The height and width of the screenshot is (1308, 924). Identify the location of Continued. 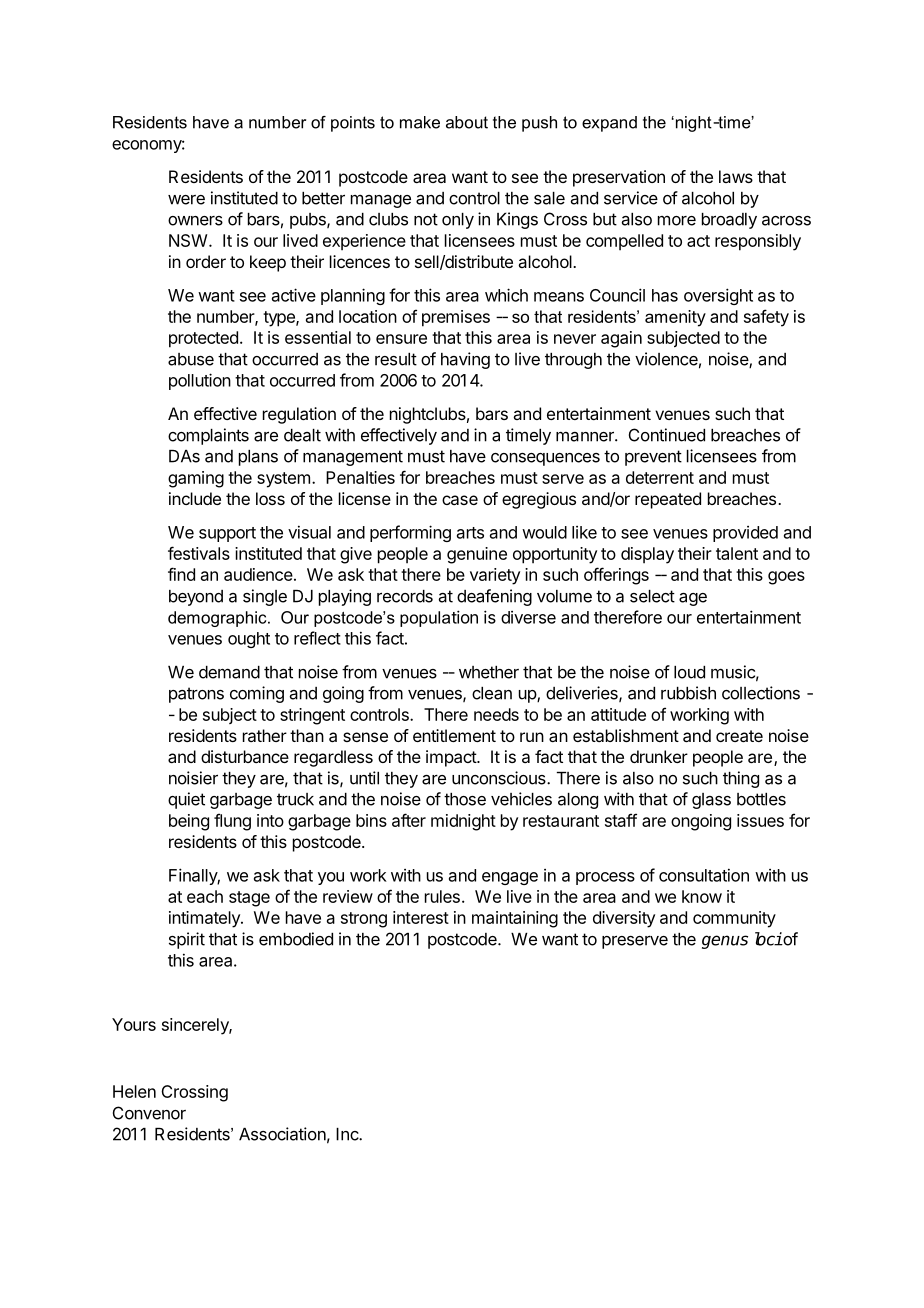
(667, 435).
